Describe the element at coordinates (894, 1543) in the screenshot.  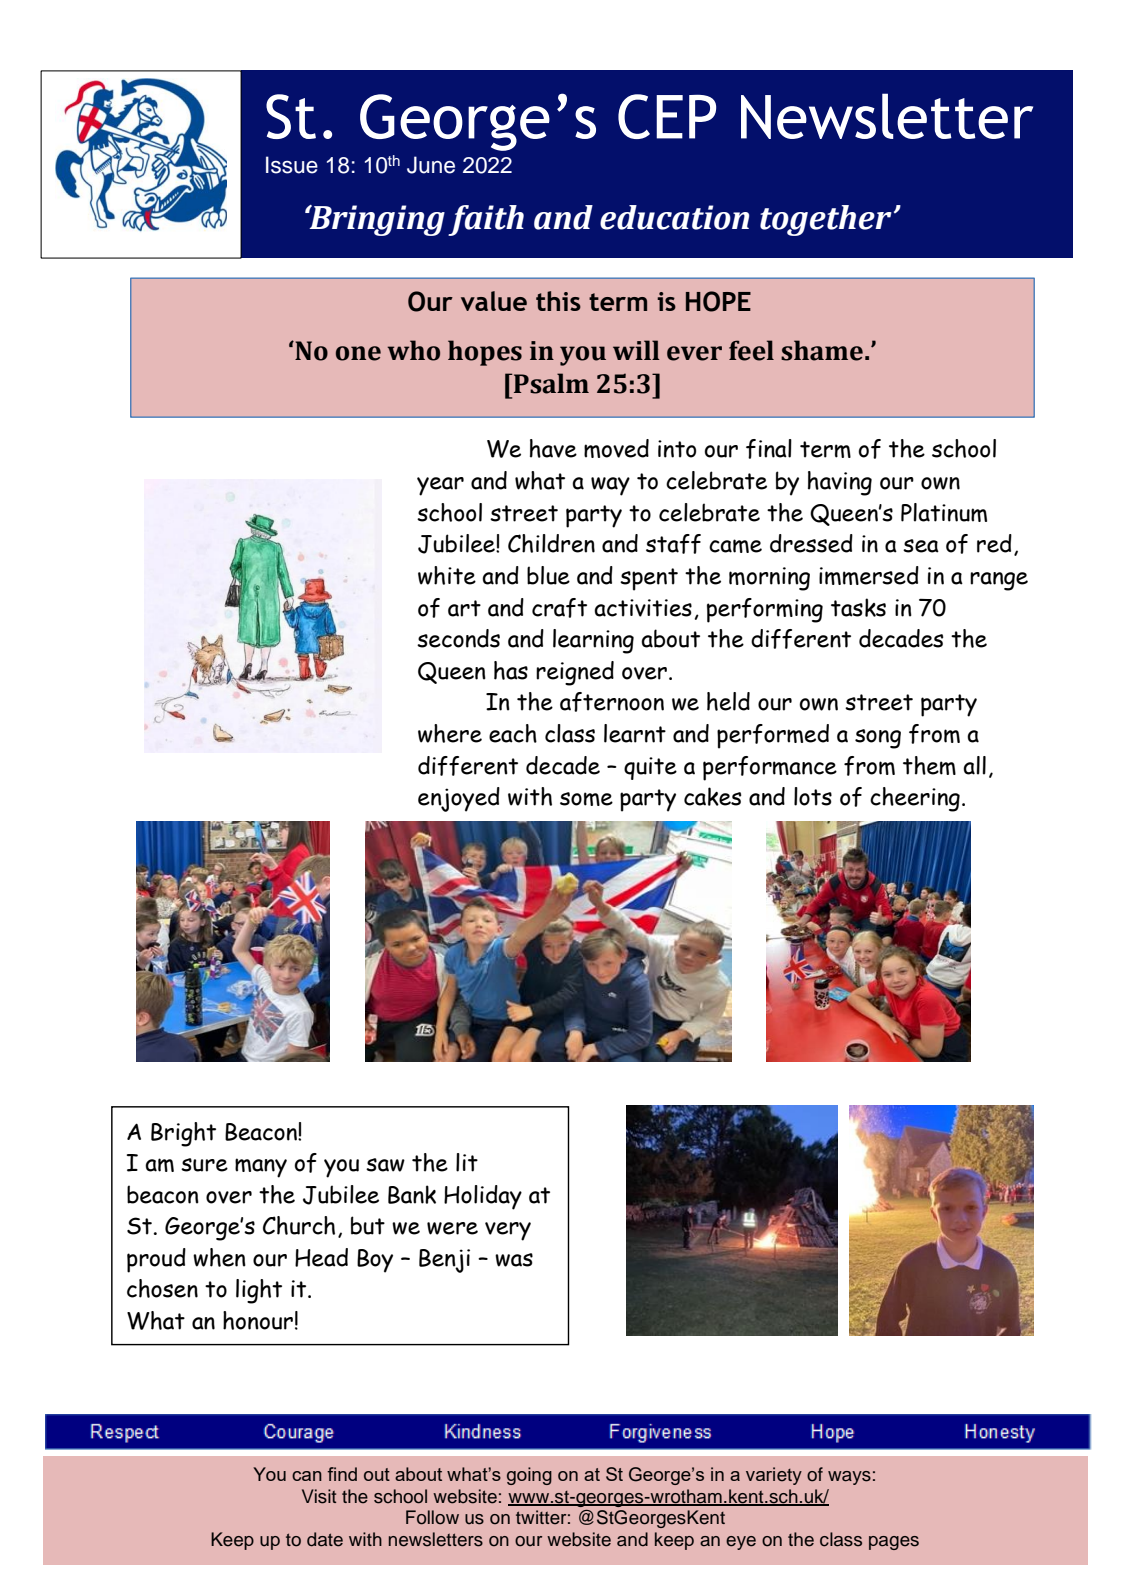
I see `pages` at that location.
